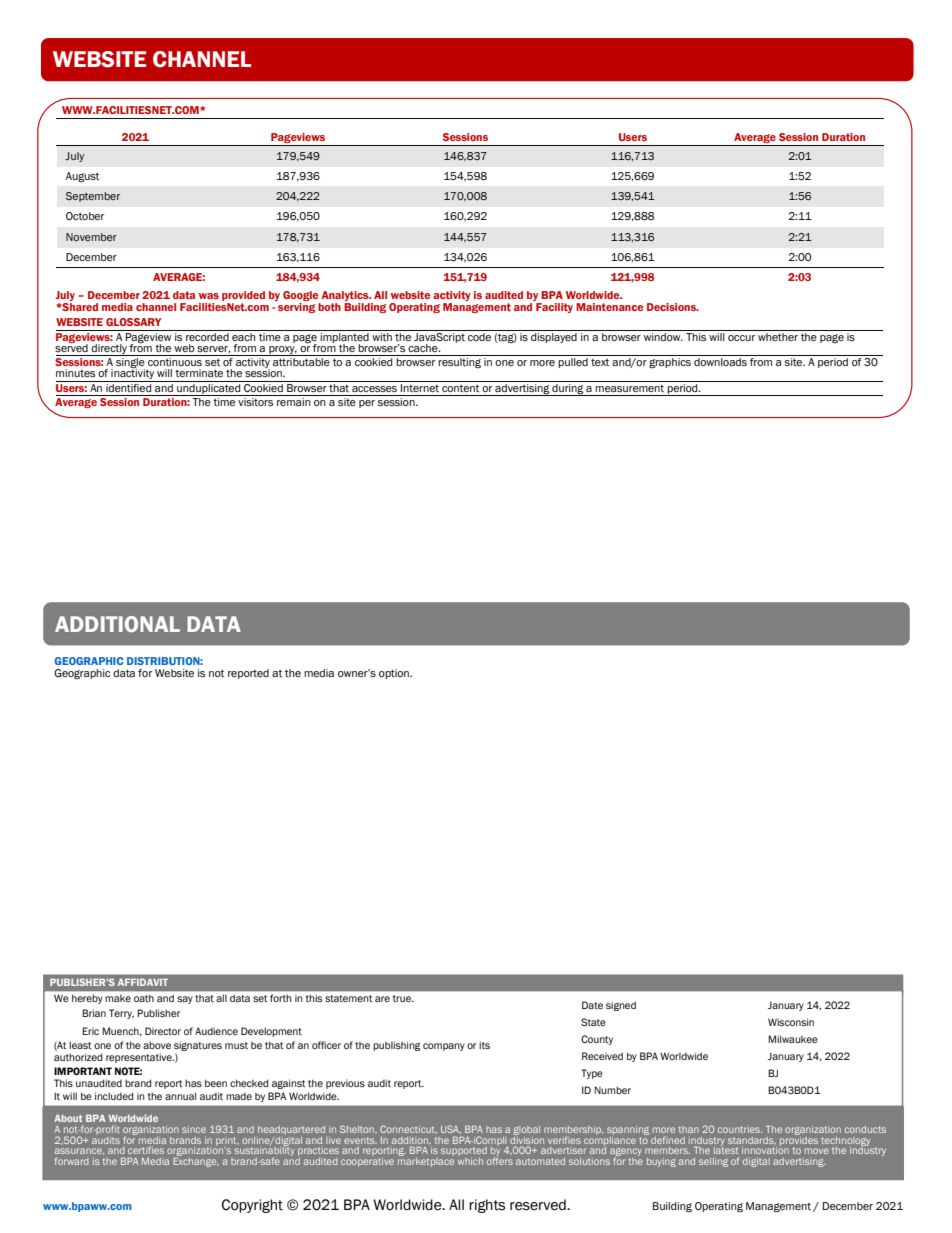  Describe the element at coordinates (720, 362) in the screenshot. I see `downloads` at that location.
